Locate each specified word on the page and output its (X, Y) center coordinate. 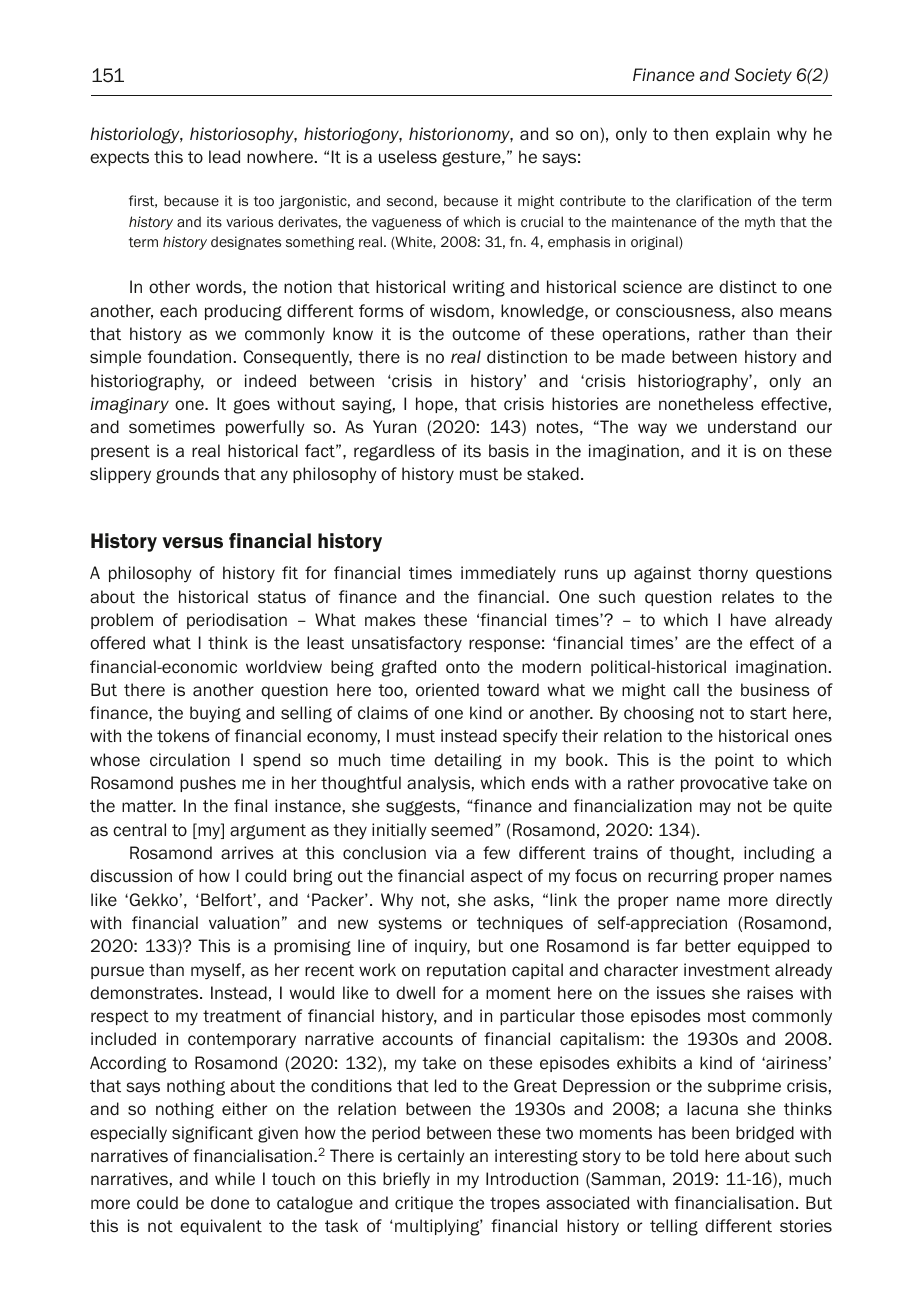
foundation (189, 357)
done (230, 1203)
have (748, 620)
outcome (486, 334)
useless (408, 157)
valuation (244, 923)
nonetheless (706, 404)
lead (224, 157)
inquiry (442, 947)
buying (215, 714)
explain (743, 135)
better (708, 946)
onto (463, 667)
